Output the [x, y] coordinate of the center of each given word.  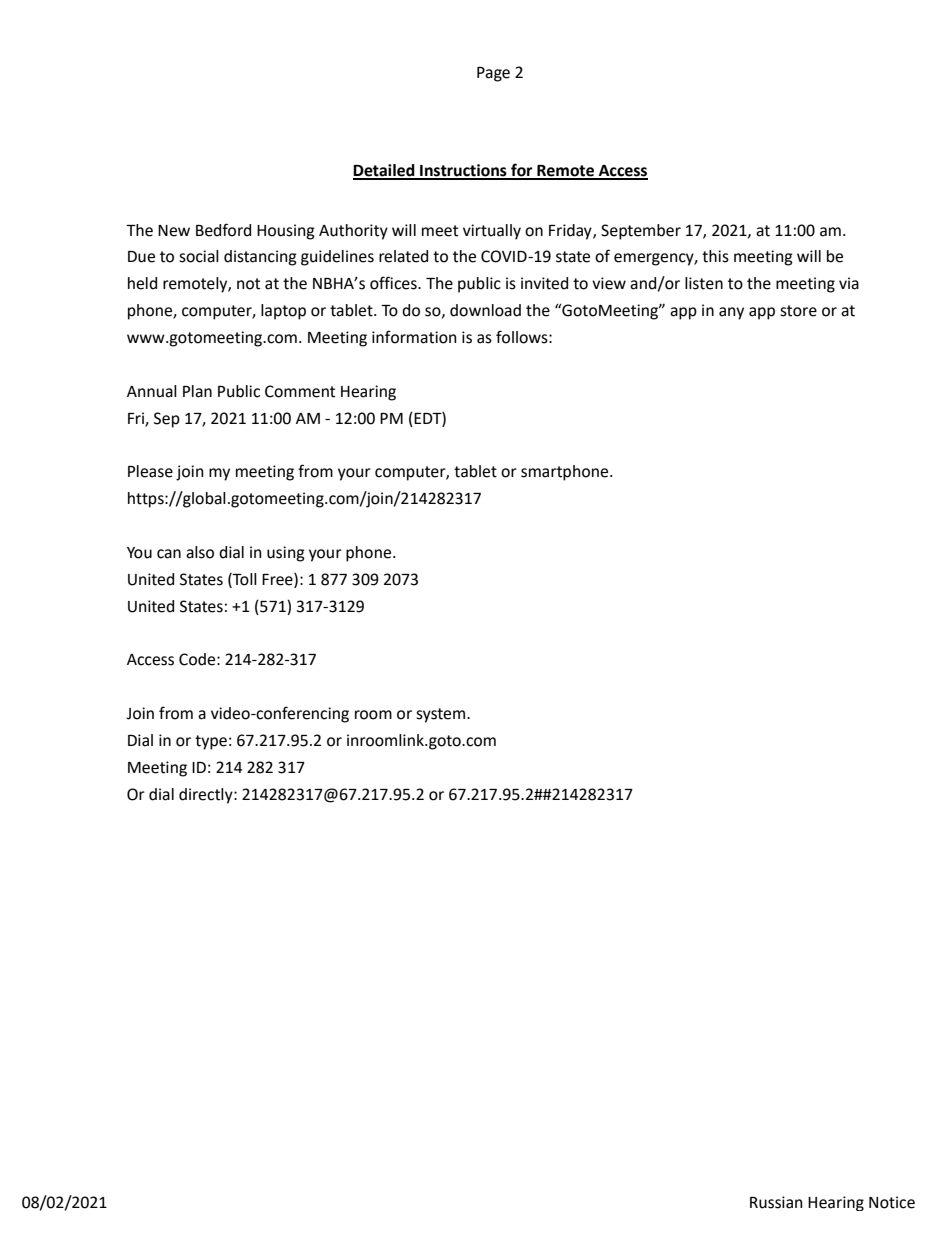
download [485, 310]
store [798, 311]
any [731, 313]
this [715, 256]
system [440, 715]
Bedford [223, 230]
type [211, 742]
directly [207, 796]
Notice [892, 1202]
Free [278, 580]
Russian [776, 1202]
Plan [197, 391]
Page [493, 74]
